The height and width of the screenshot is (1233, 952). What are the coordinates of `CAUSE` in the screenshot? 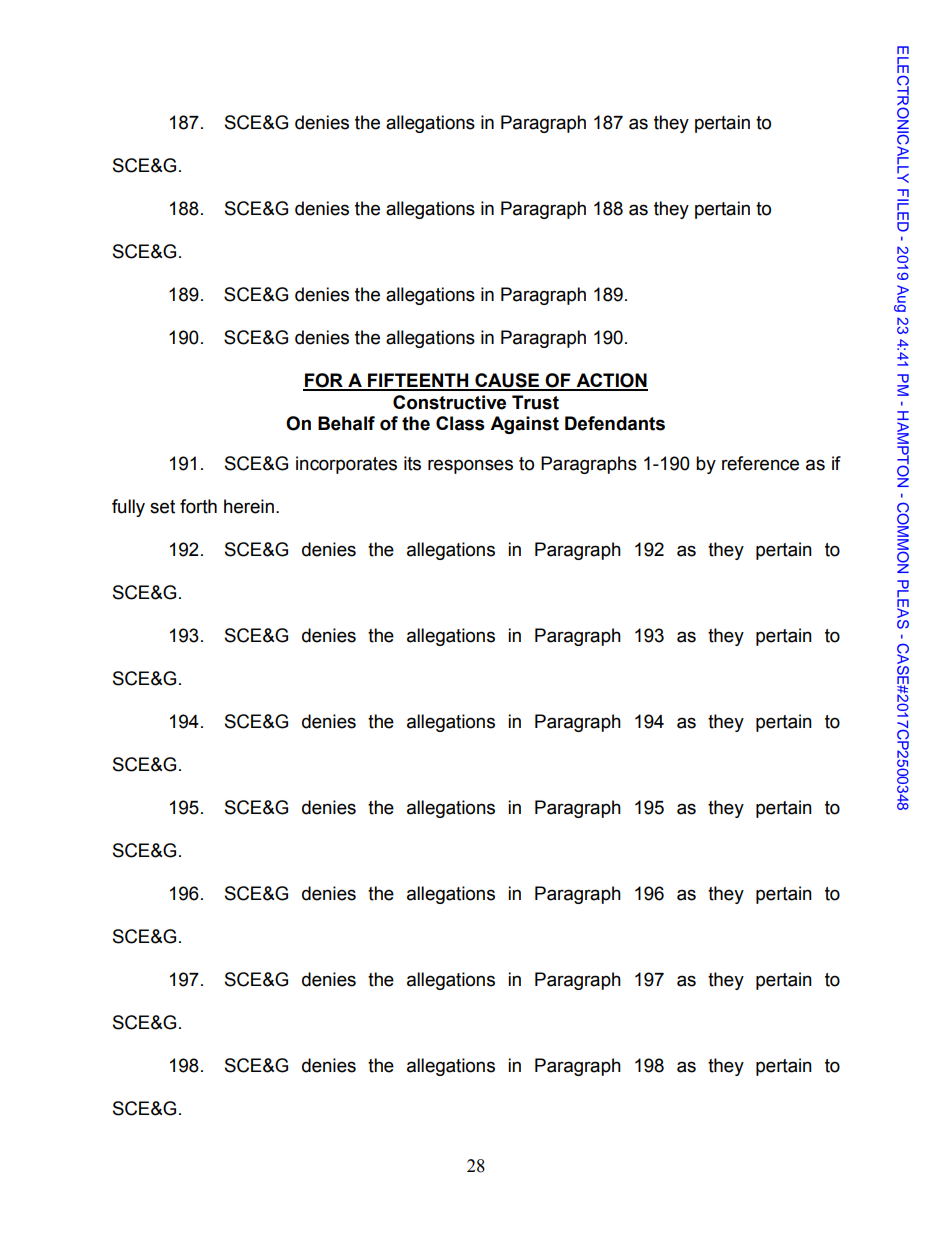 It's located at (507, 381).
